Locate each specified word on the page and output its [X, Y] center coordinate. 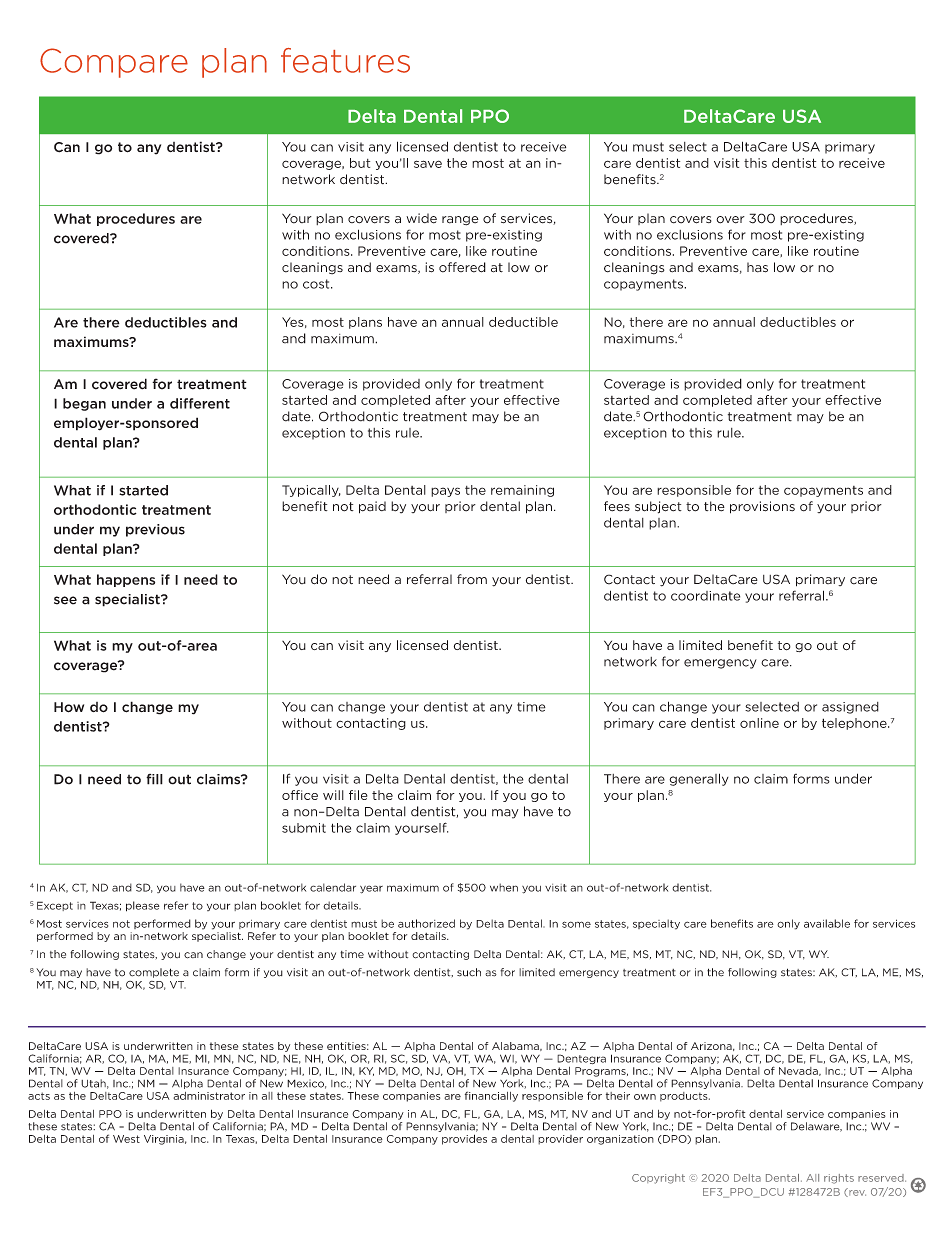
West [126, 1139]
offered [462, 267]
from [472, 579]
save [428, 164]
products [685, 1097]
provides [464, 1139]
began [84, 404]
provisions [762, 507]
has [757, 267]
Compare [114, 63]
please [143, 906]
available [827, 923]
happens [126, 580]
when [504, 887]
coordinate [705, 596]
